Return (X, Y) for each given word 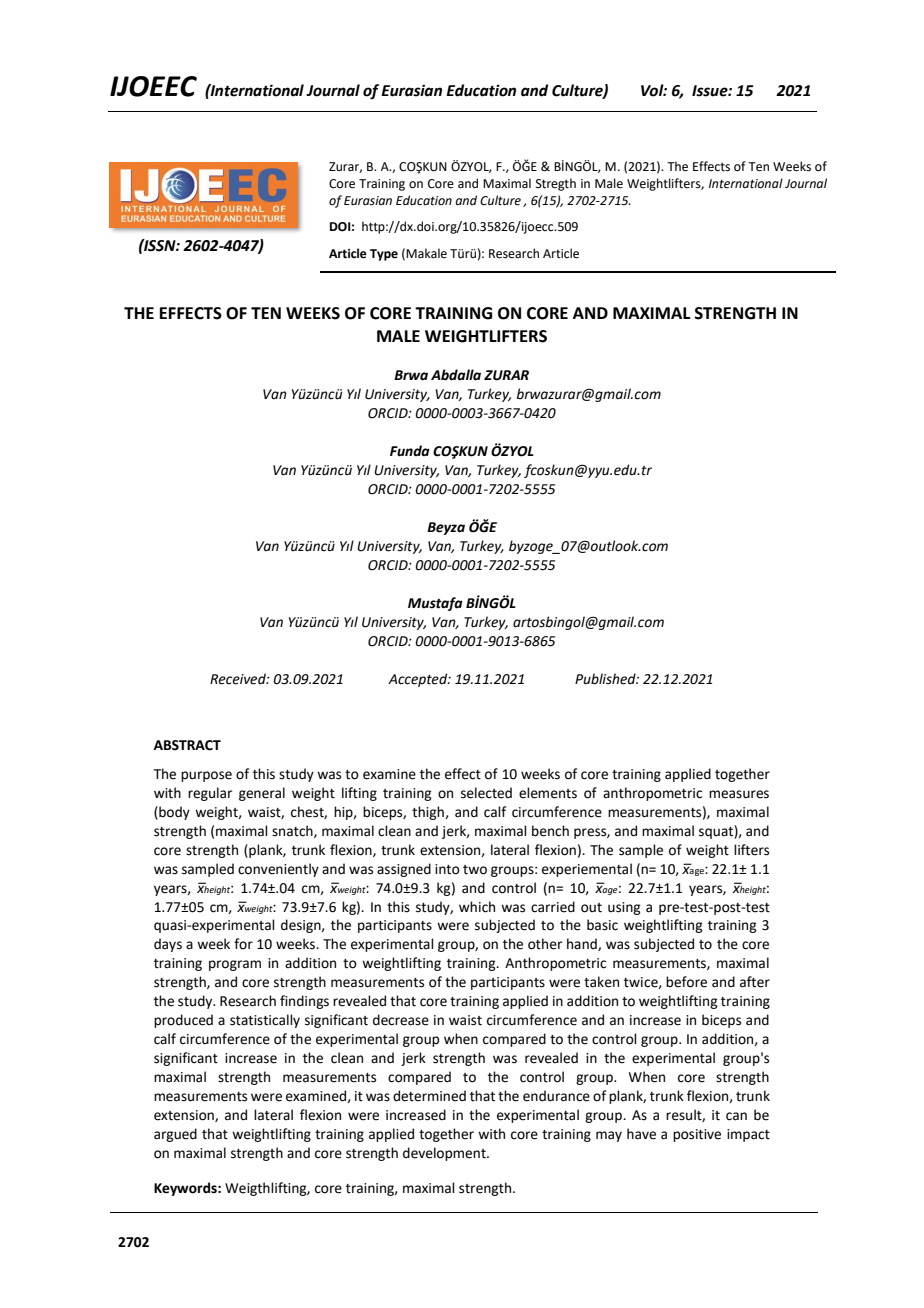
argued (175, 1135)
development (445, 1154)
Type (384, 255)
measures (739, 794)
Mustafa (435, 604)
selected (486, 793)
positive (697, 1135)
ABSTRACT (187, 745)
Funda (410, 451)
